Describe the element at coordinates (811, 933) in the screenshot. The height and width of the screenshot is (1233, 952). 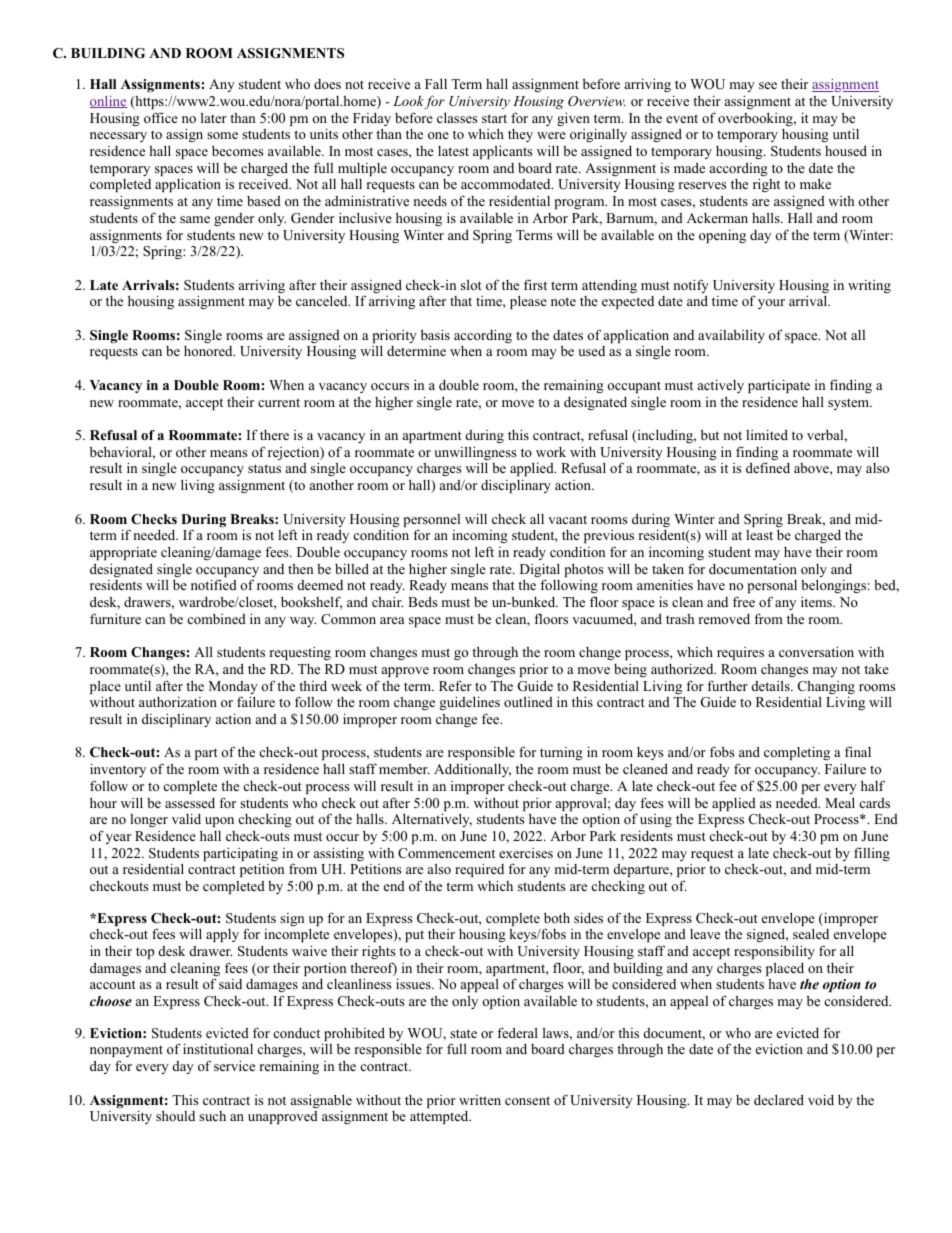
I see `sealed` at that location.
